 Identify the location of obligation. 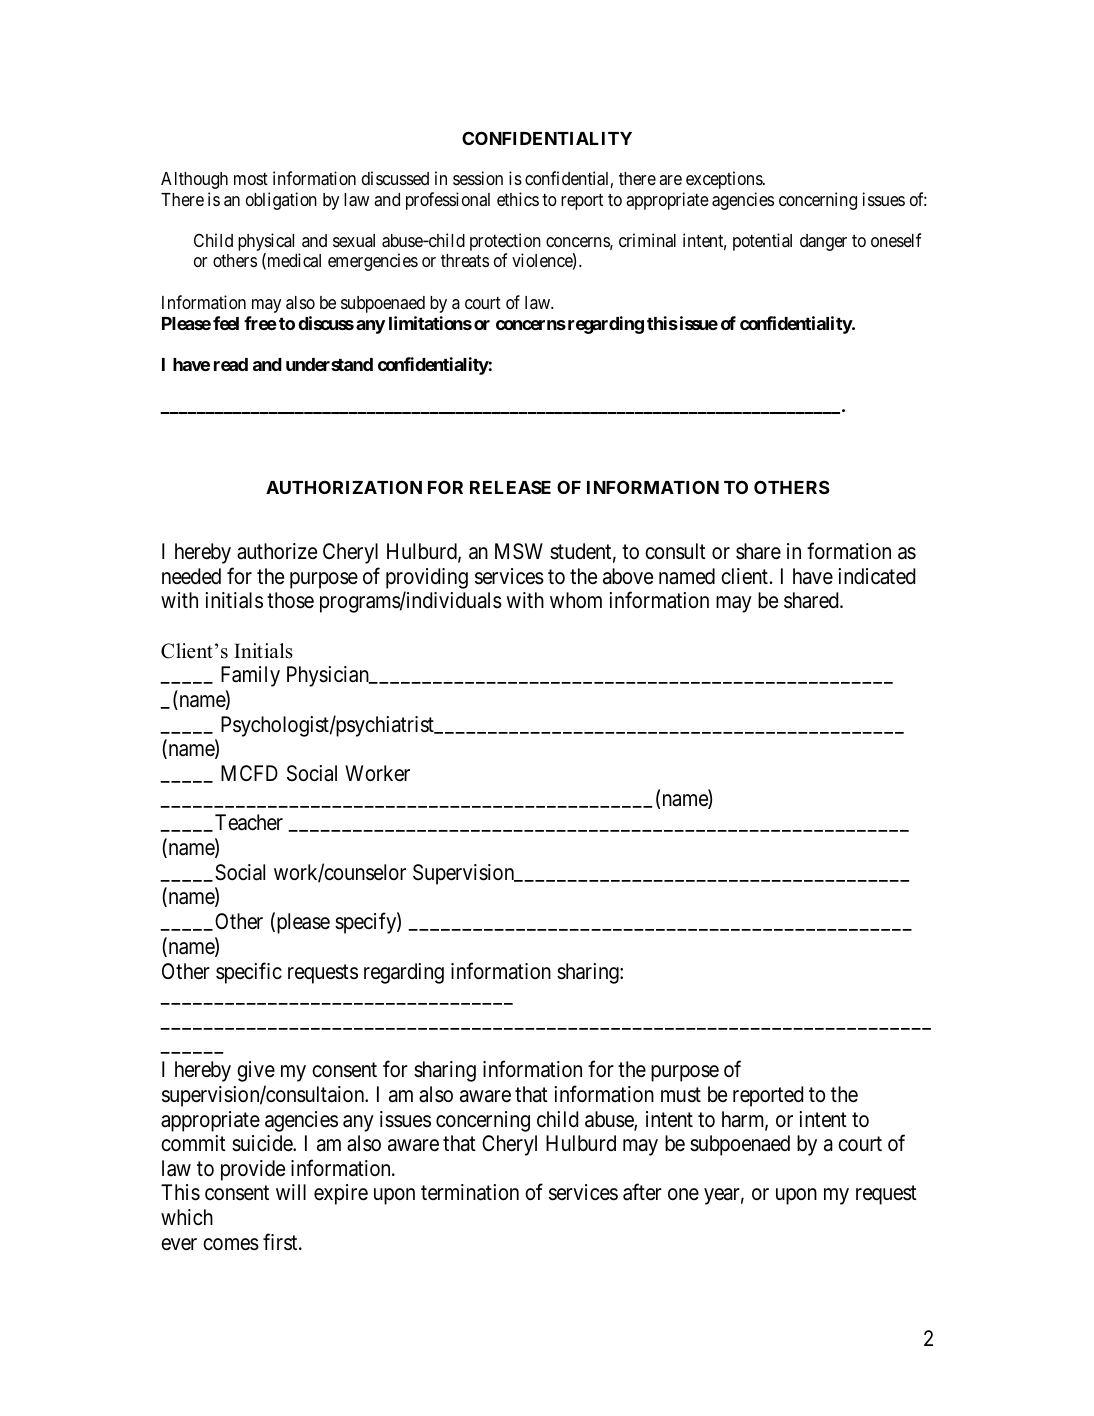
(281, 201).
